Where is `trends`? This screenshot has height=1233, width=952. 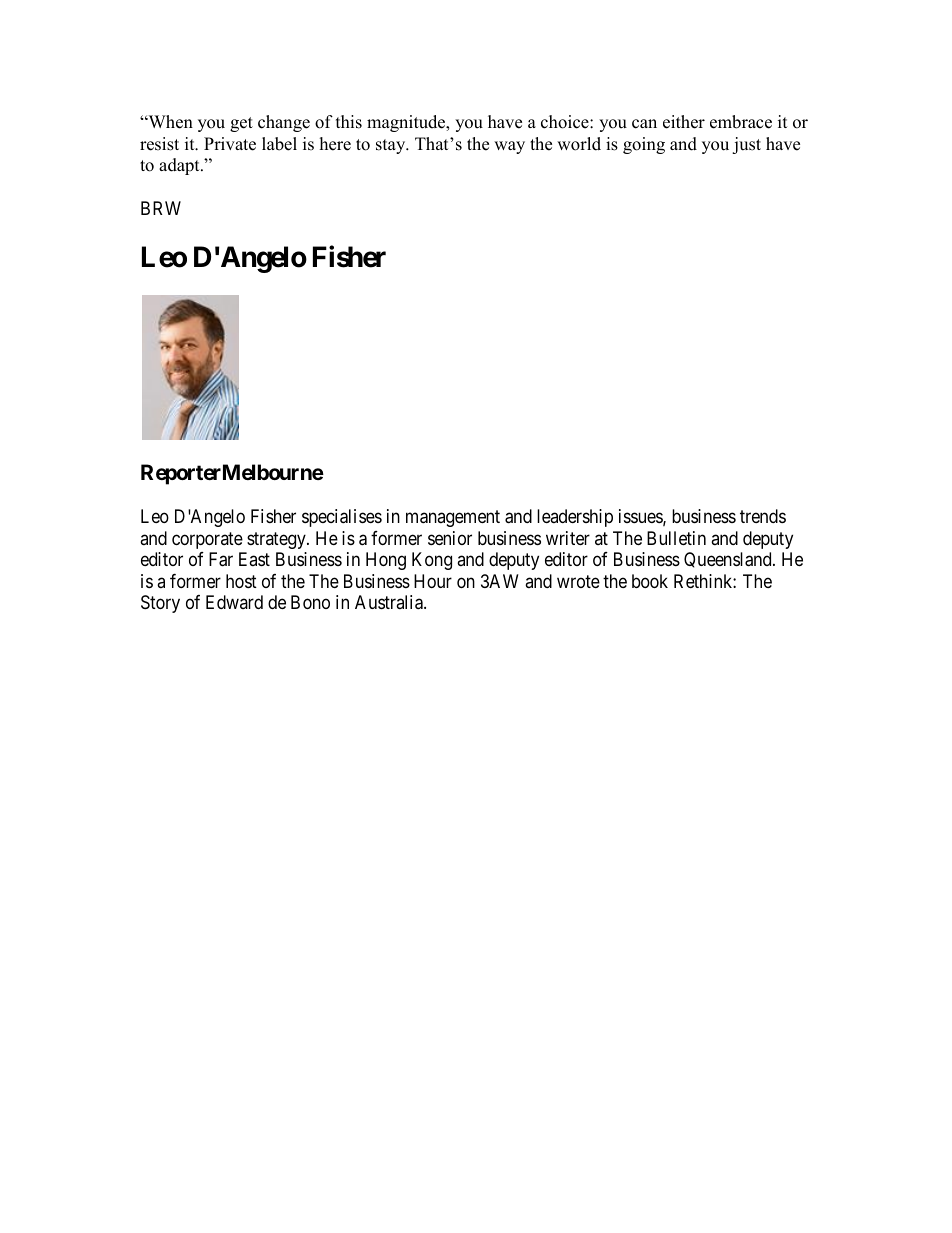
trends is located at coordinates (763, 516).
